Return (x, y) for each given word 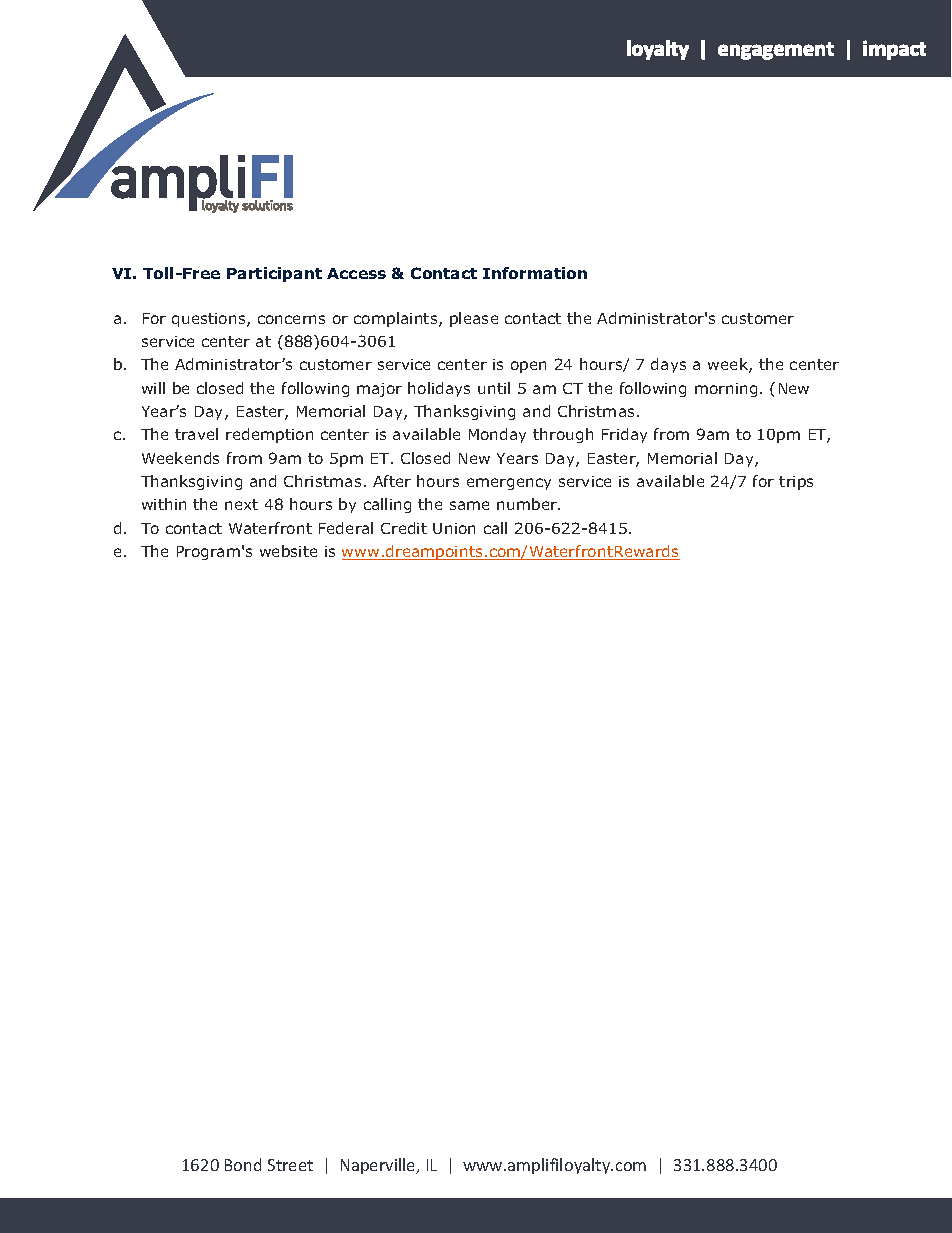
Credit (404, 528)
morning (726, 390)
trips (796, 483)
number (528, 504)
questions (210, 320)
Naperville (379, 1166)
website (288, 551)
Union (454, 528)
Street (290, 1165)
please (474, 319)
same (469, 505)
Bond (243, 1164)
